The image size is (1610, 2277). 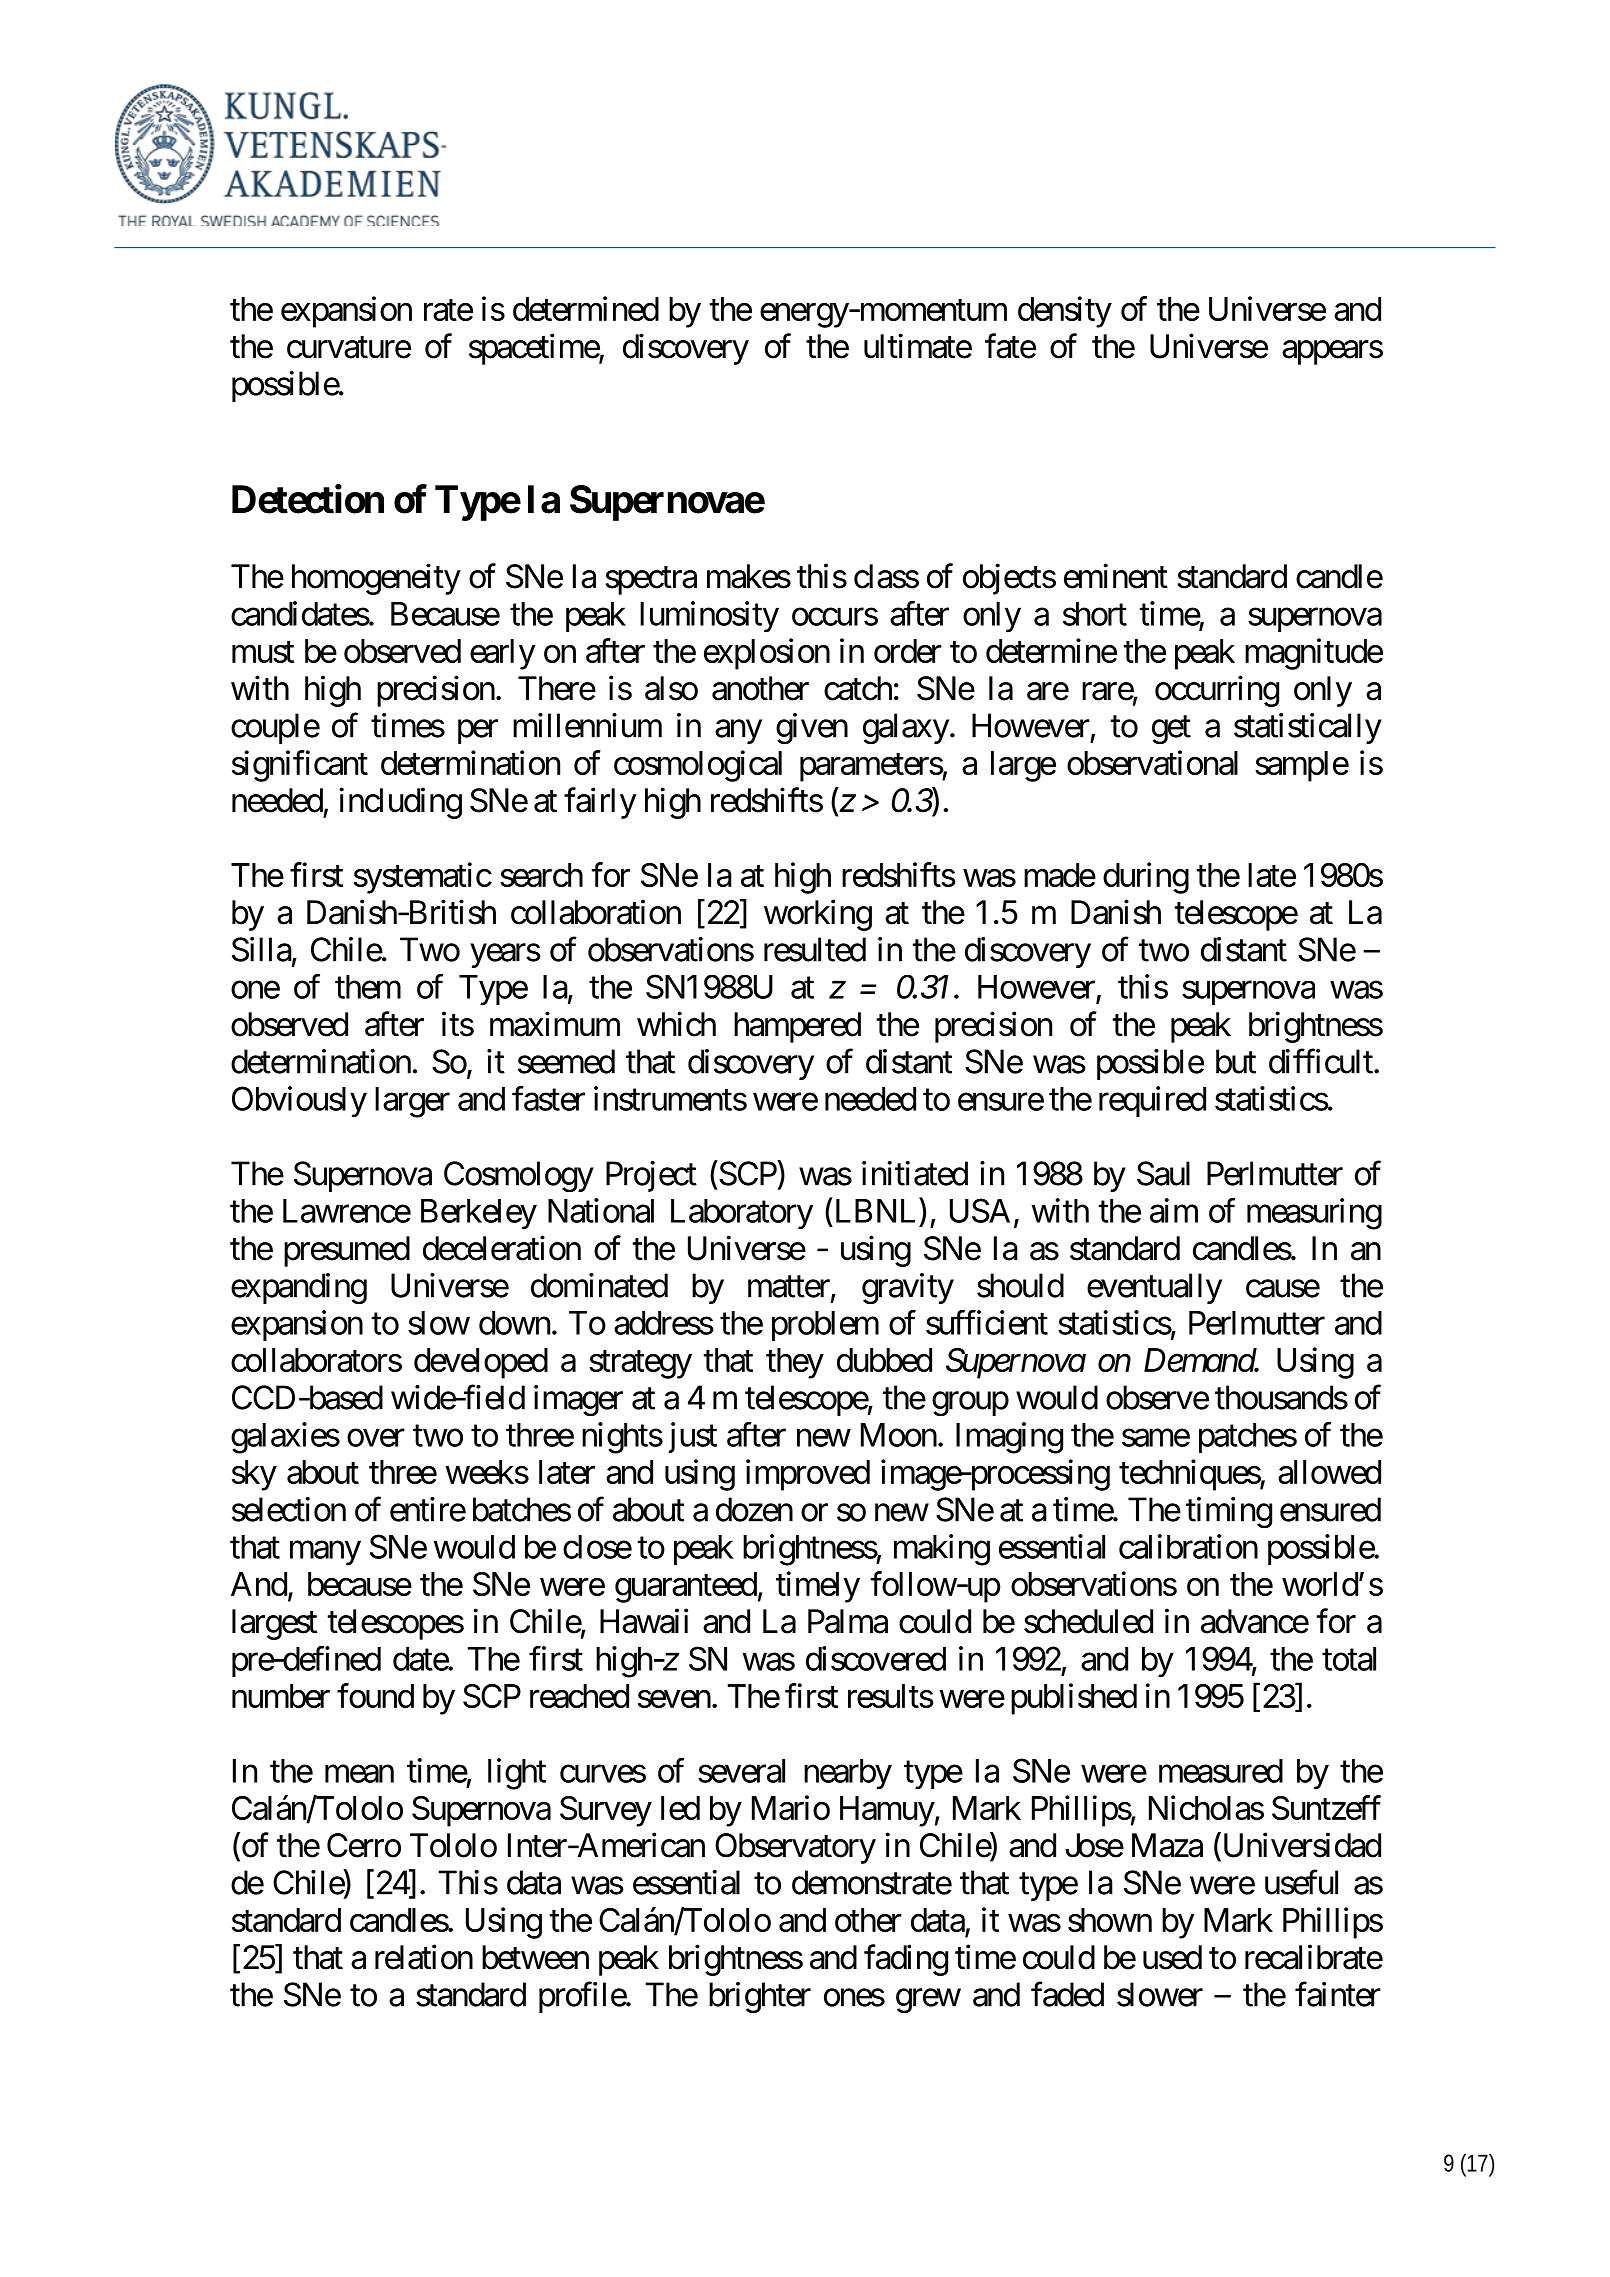 What do you see at coordinates (1065, 312) in the image?
I see `density` at bounding box center [1065, 312].
